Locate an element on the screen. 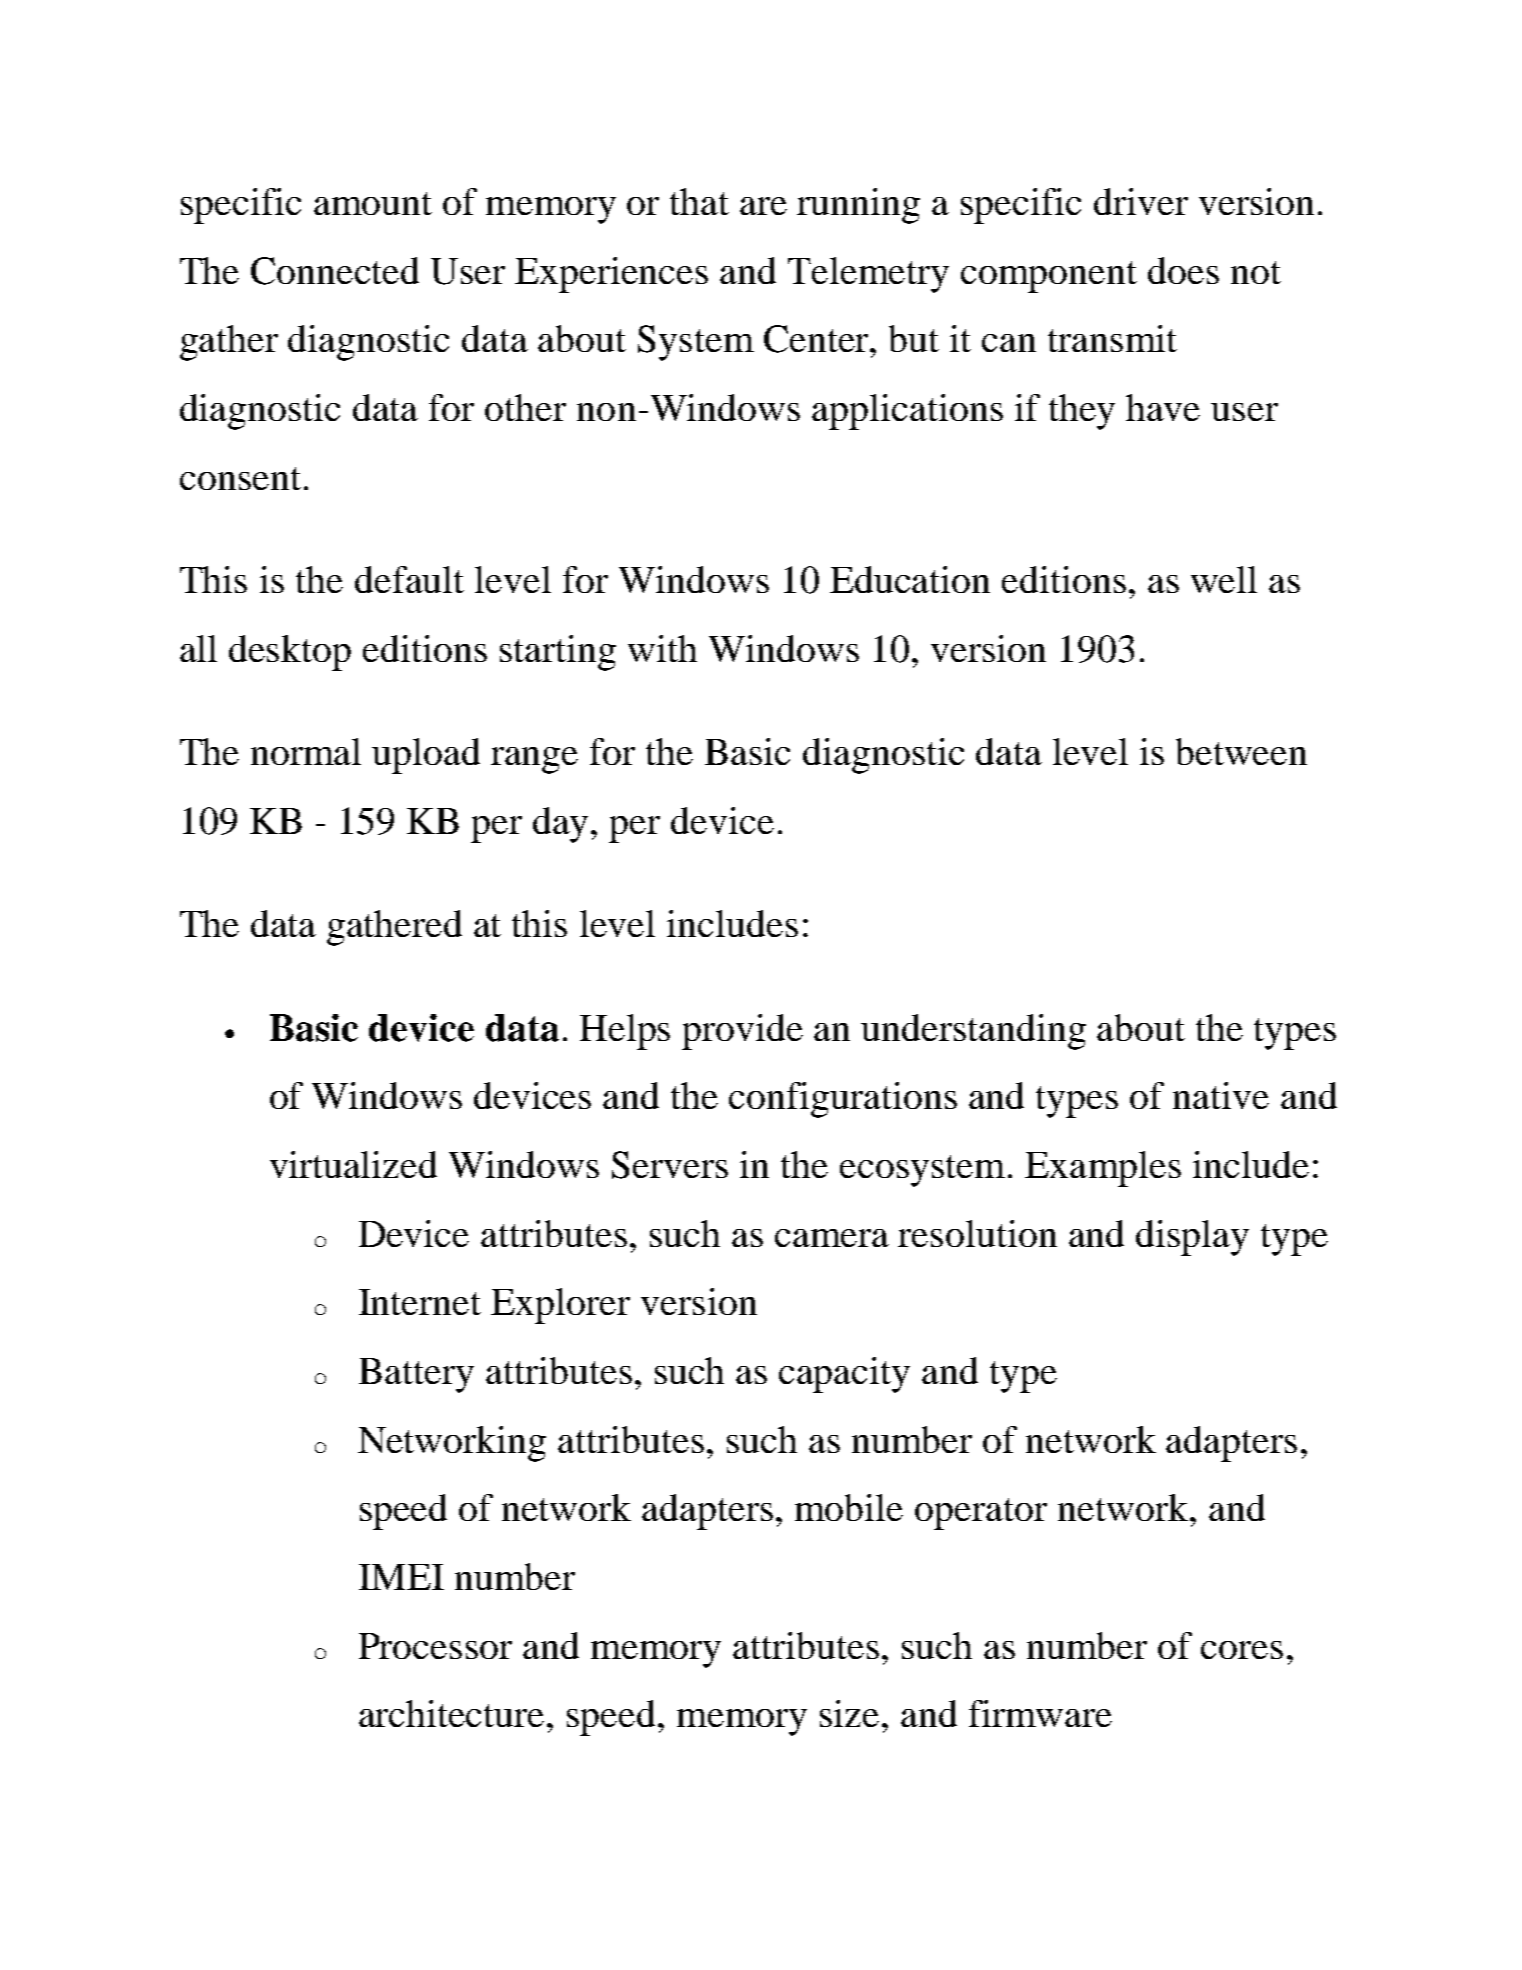  Processor is located at coordinates (435, 1646).
